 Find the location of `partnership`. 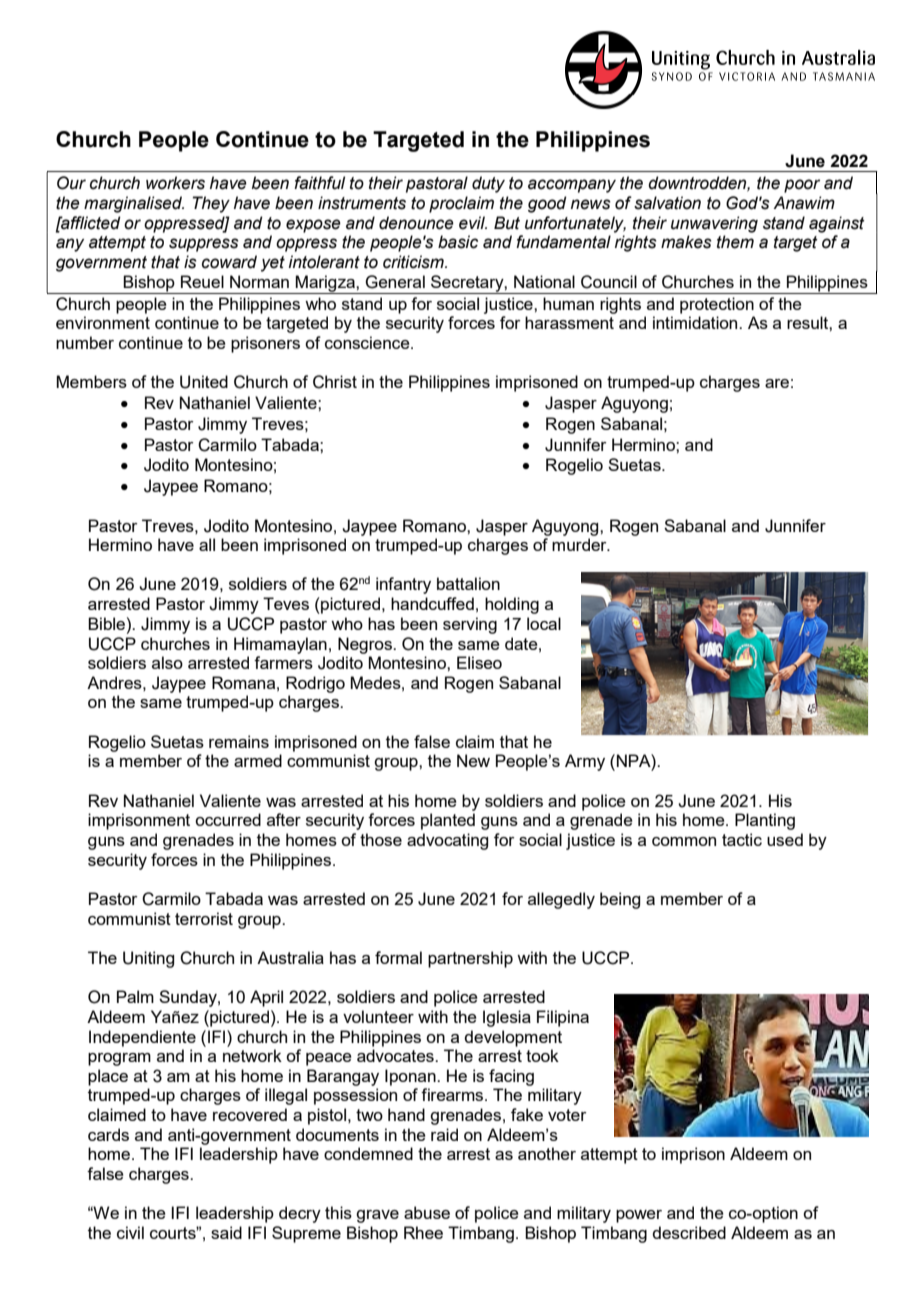

partnership is located at coordinates (470, 959).
